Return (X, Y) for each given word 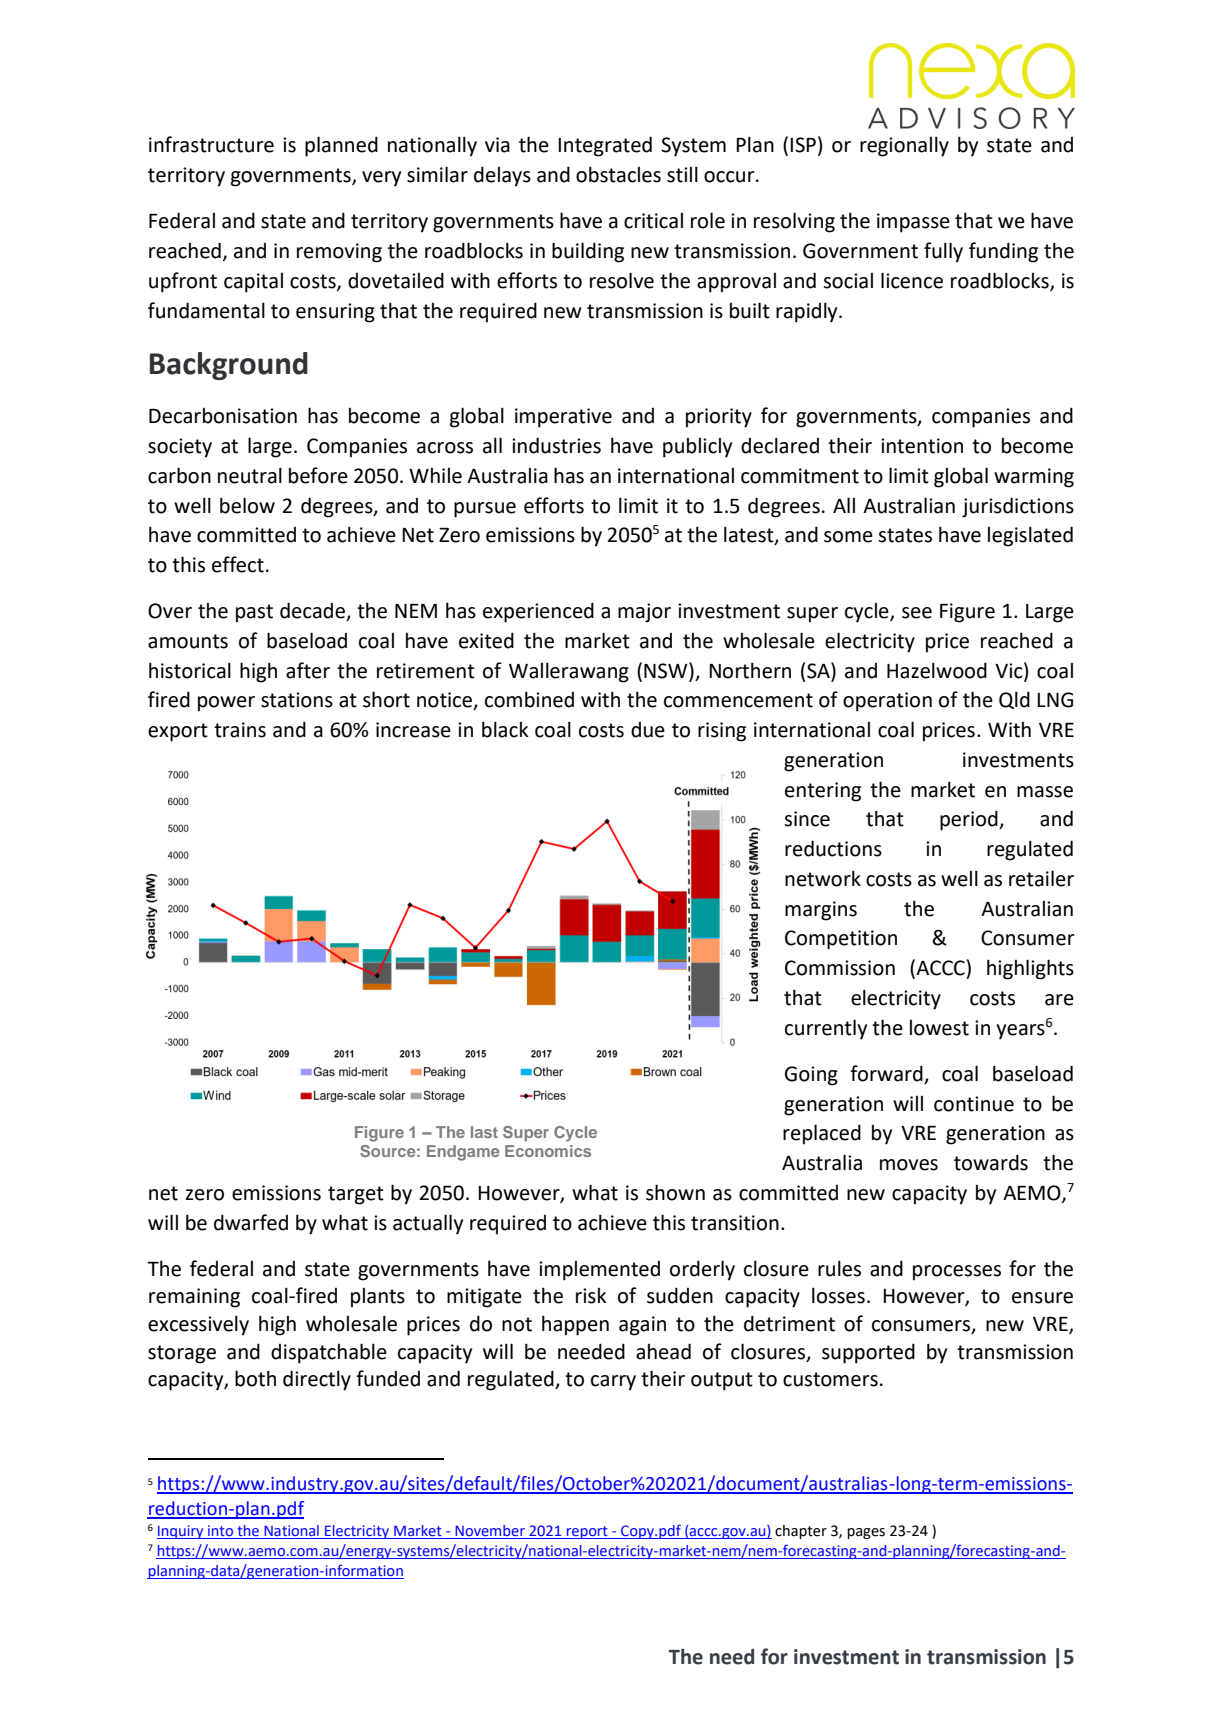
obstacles (618, 174)
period (970, 820)
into (220, 1530)
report (587, 1532)
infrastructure (211, 144)
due (648, 730)
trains (240, 730)
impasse (913, 223)
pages (866, 1533)
